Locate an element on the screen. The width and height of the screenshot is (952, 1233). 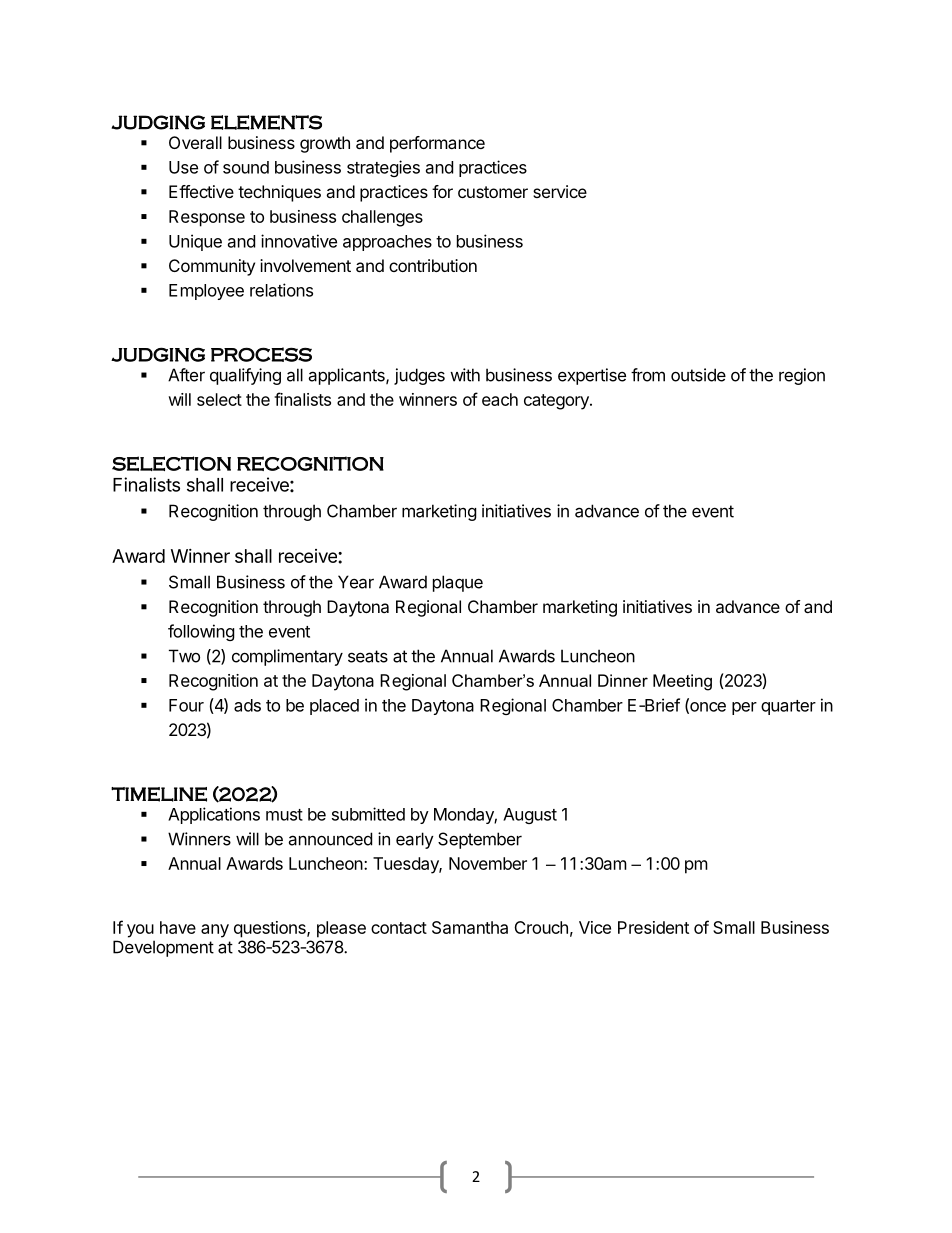
August is located at coordinates (530, 816).
